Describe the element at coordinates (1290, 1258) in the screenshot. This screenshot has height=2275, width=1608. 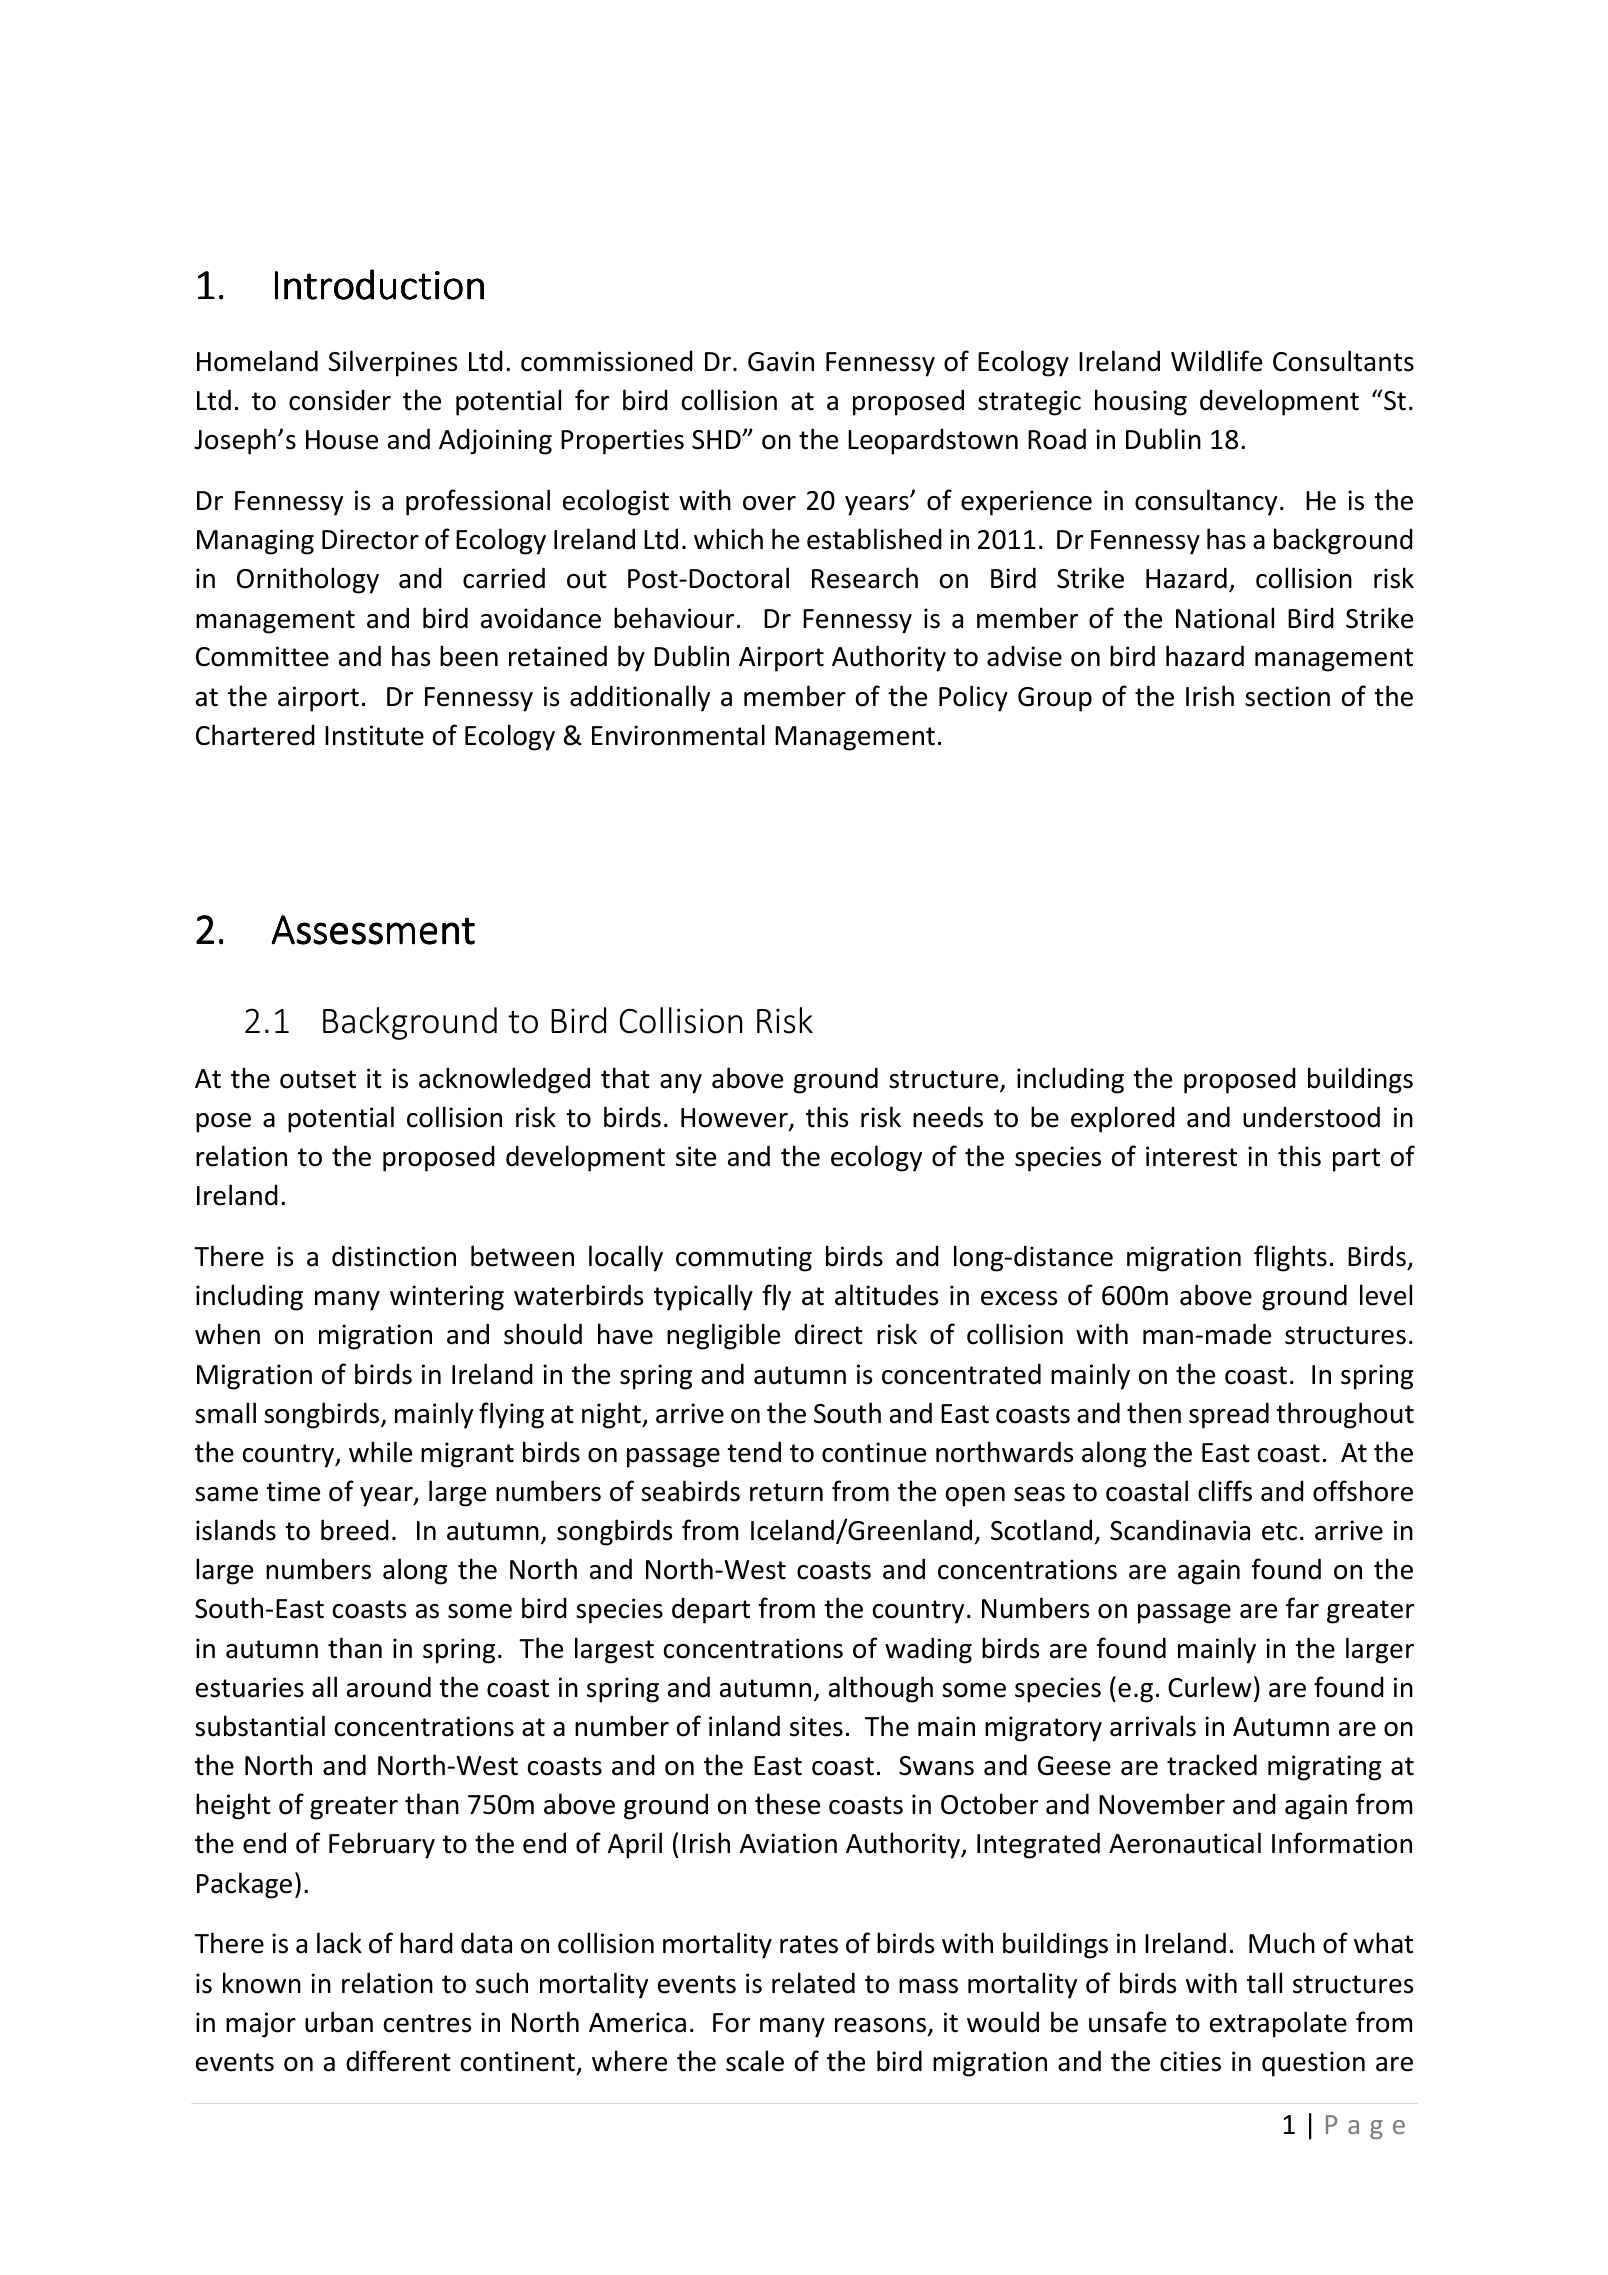
I see `flights` at that location.
